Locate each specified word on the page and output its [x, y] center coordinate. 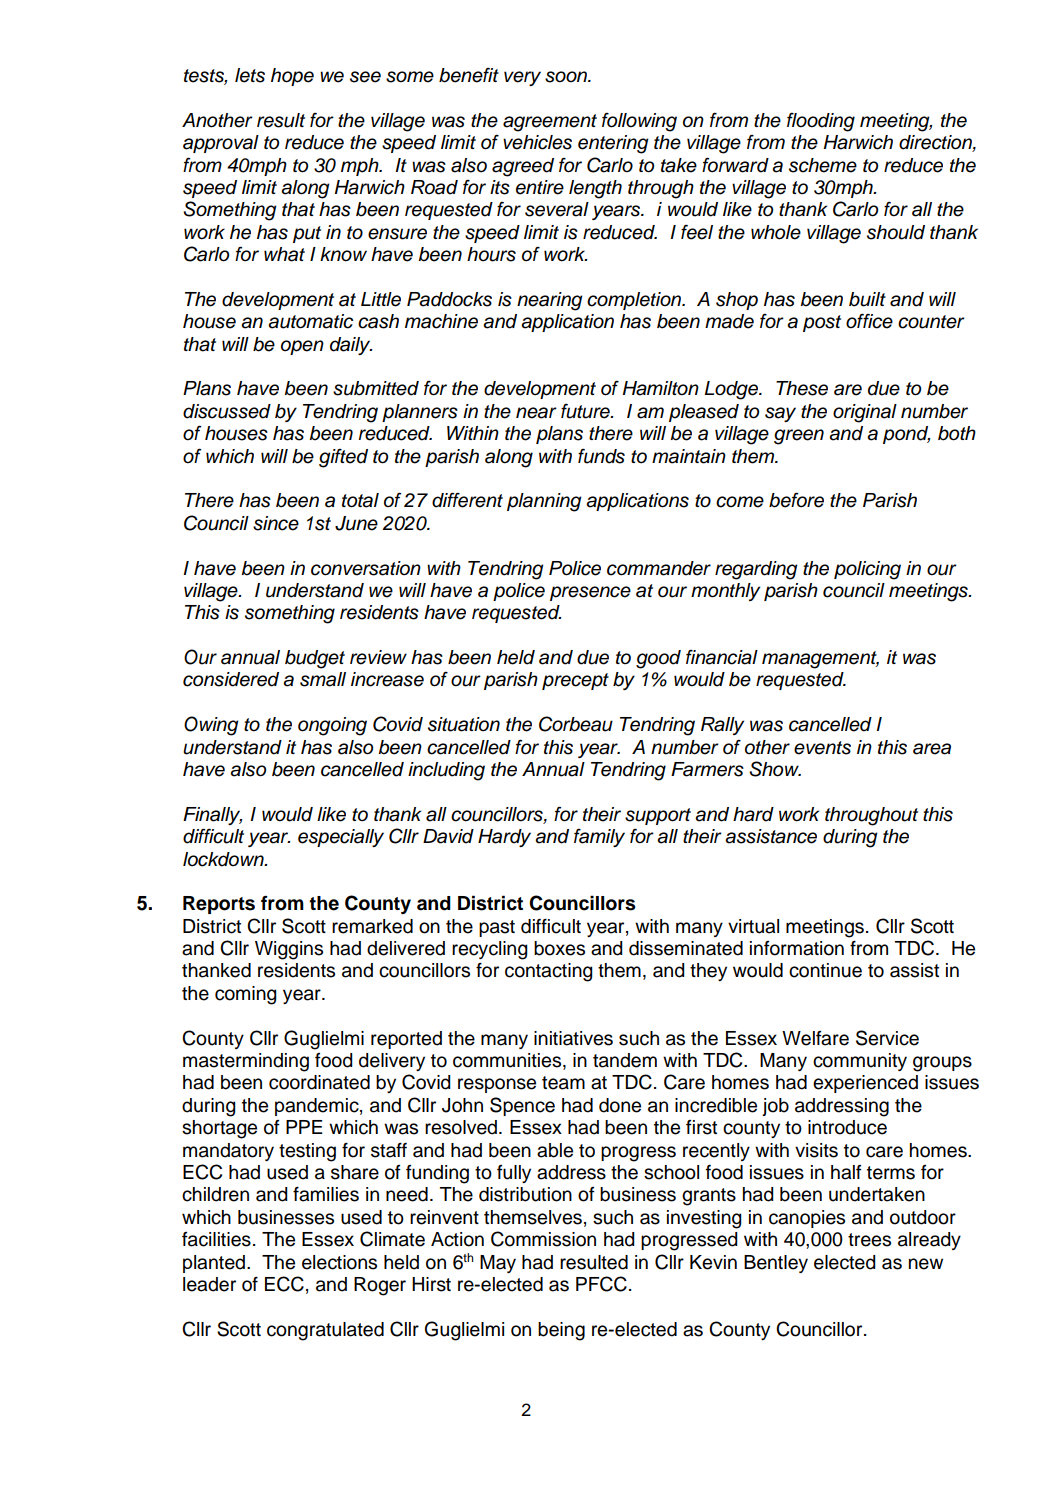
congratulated [325, 1331]
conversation [366, 568]
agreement [550, 123]
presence [590, 593]
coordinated [319, 1082]
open [302, 347]
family [599, 837]
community [860, 1062]
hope [292, 77]
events [822, 748]
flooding [821, 122]
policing [867, 570]
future [586, 411]
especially [341, 838]
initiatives [573, 1038]
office [869, 321]
